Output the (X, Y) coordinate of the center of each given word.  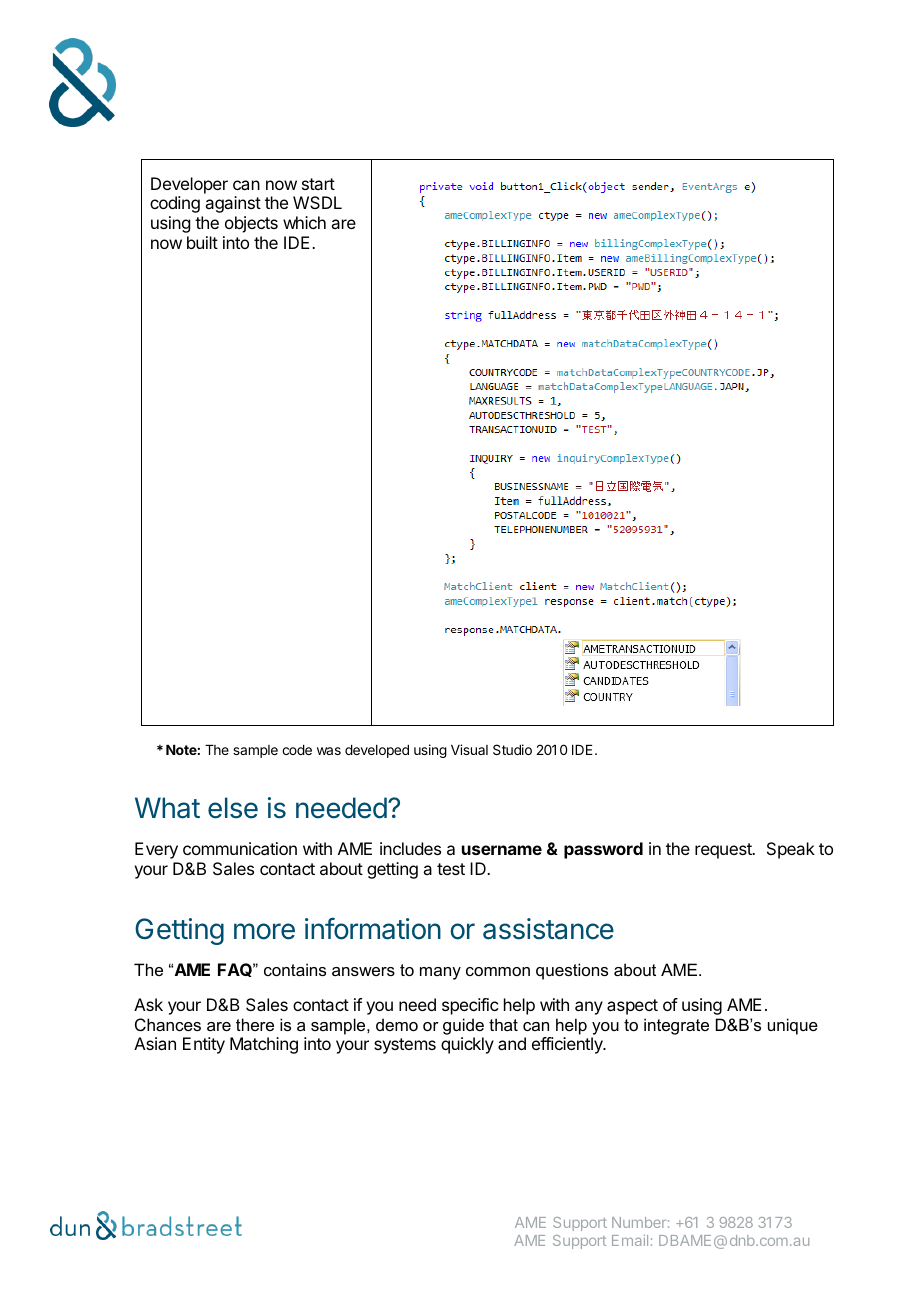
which (304, 222)
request (724, 851)
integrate (676, 1026)
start (318, 184)
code (297, 750)
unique (793, 1026)
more (264, 931)
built (202, 242)
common (498, 971)
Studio (512, 749)
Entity (204, 1045)
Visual (469, 749)
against (233, 204)
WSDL (317, 202)
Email (630, 1240)
